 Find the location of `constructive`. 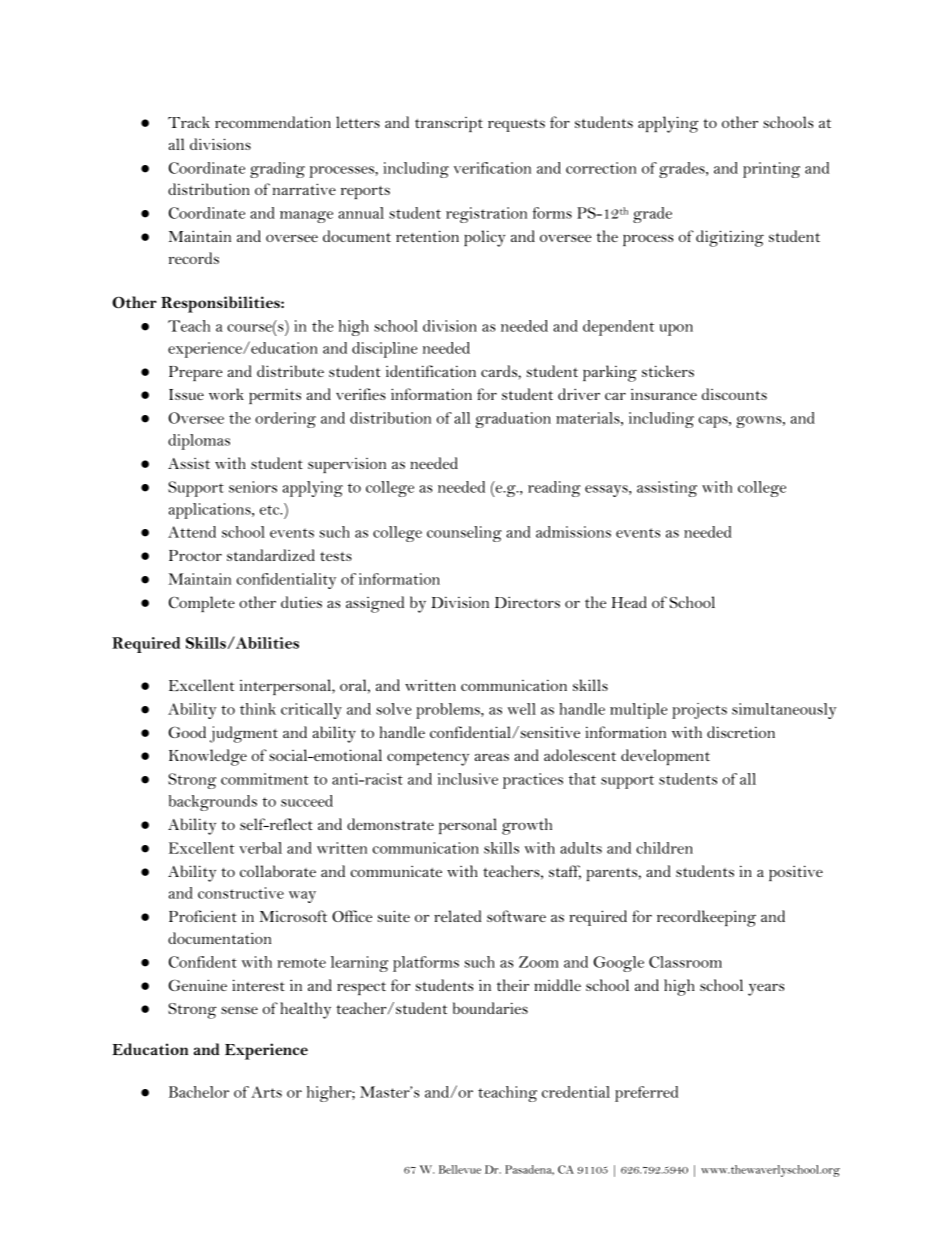

constructive is located at coordinates (241, 893).
